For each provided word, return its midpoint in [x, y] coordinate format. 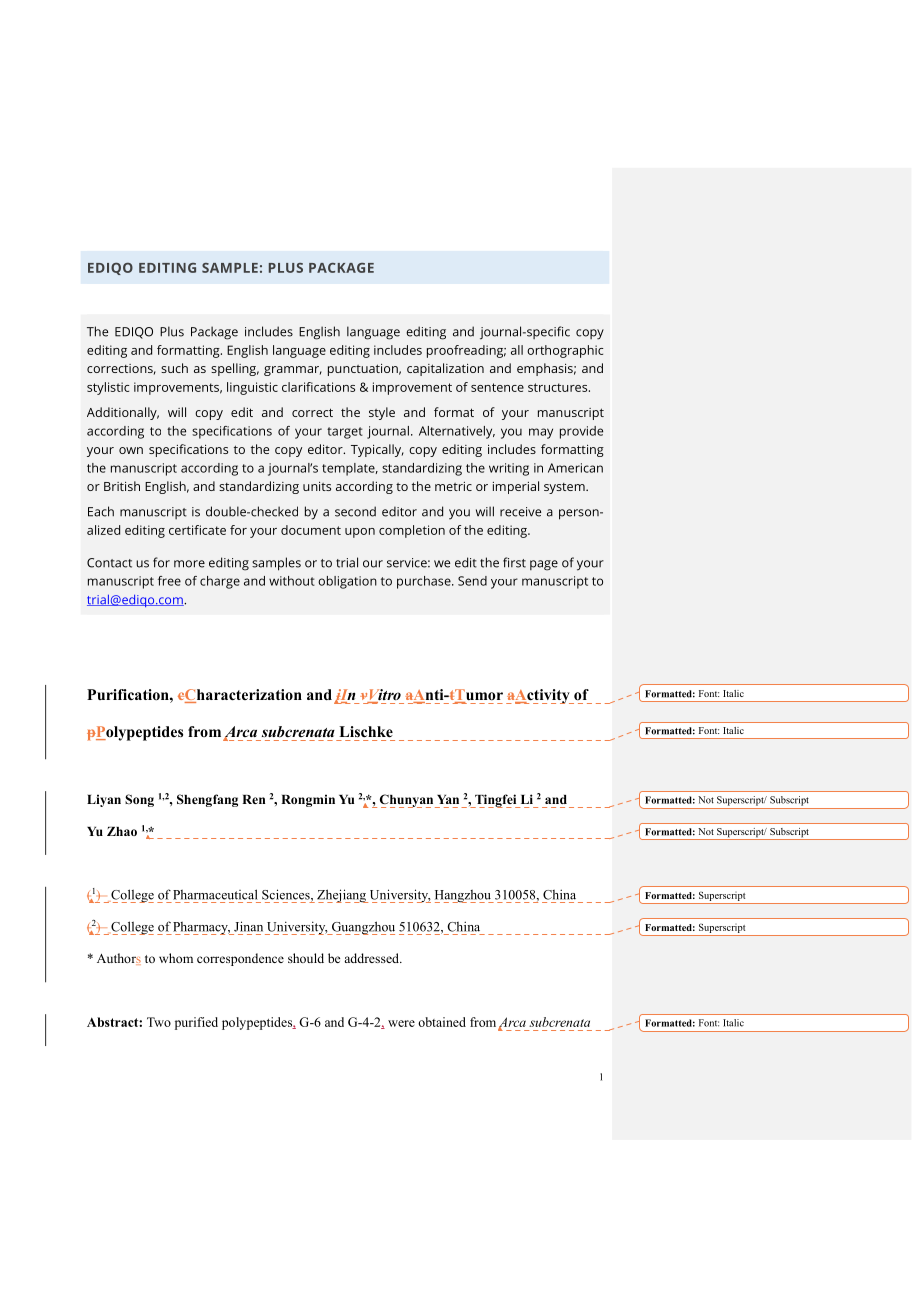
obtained [442, 1022]
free [169, 581]
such [174, 368]
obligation [347, 582]
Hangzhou [464, 896]
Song [139, 800]
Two [159, 1022]
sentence [497, 387]
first [514, 562]
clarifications [318, 387]
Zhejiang [342, 896]
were [401, 1023]
